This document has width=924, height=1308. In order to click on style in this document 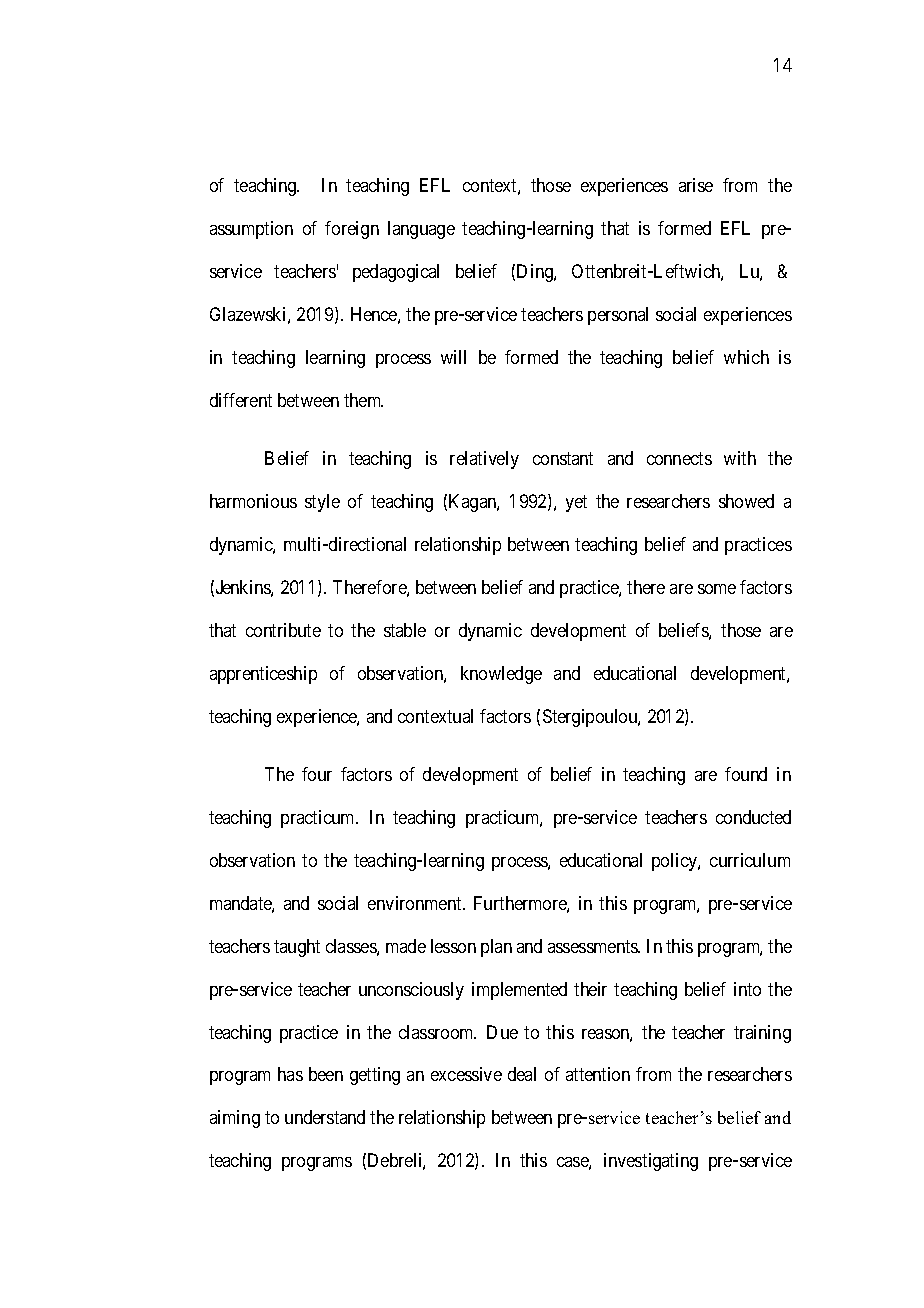, I will do `click(322, 503)`.
